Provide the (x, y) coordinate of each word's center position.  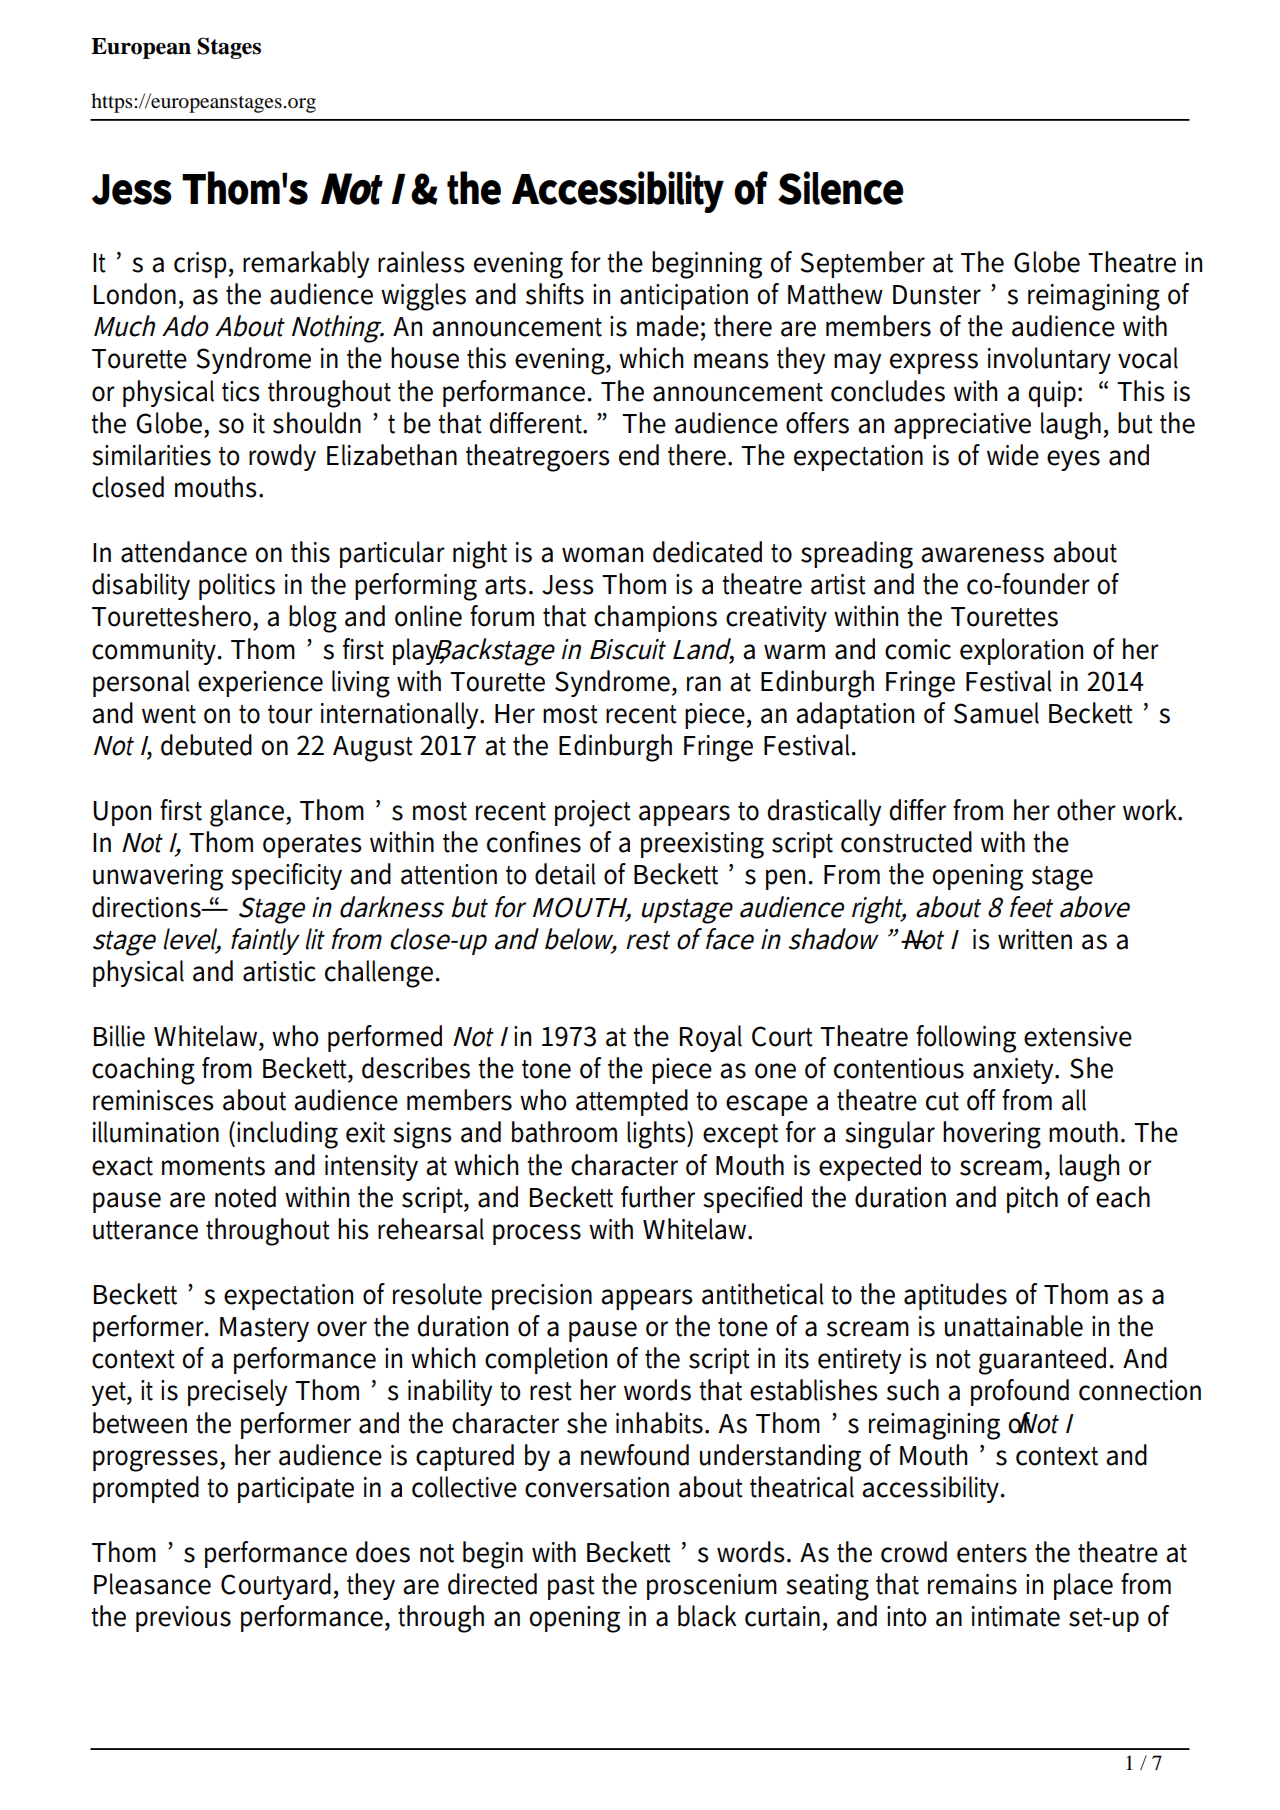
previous (183, 1619)
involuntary (1049, 360)
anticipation (684, 297)
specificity (286, 876)
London (135, 294)
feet (1031, 907)
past (571, 1588)
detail (565, 874)
